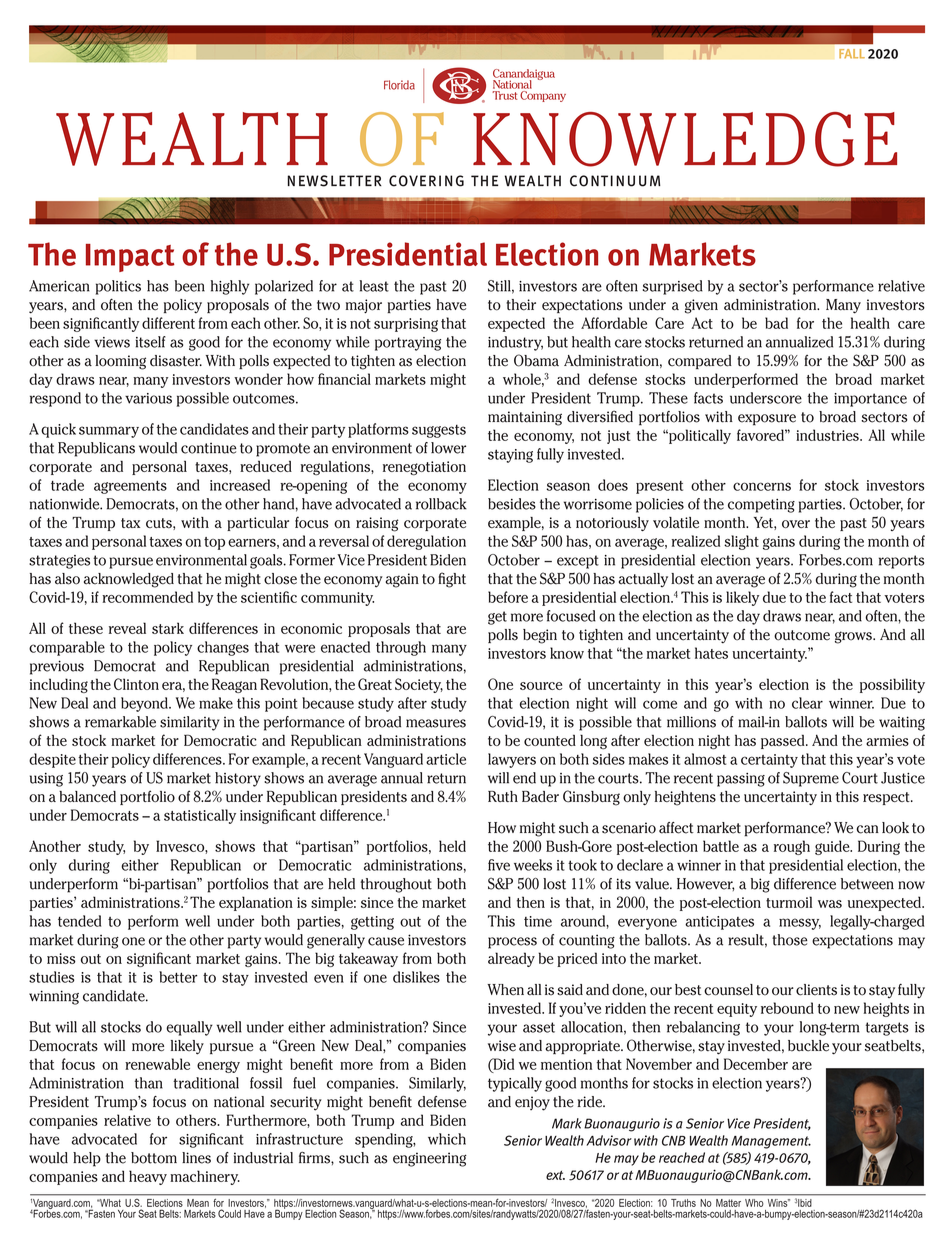 The image size is (952, 1233). What do you see at coordinates (154, 1158) in the image?
I see `bottom` at bounding box center [154, 1158].
